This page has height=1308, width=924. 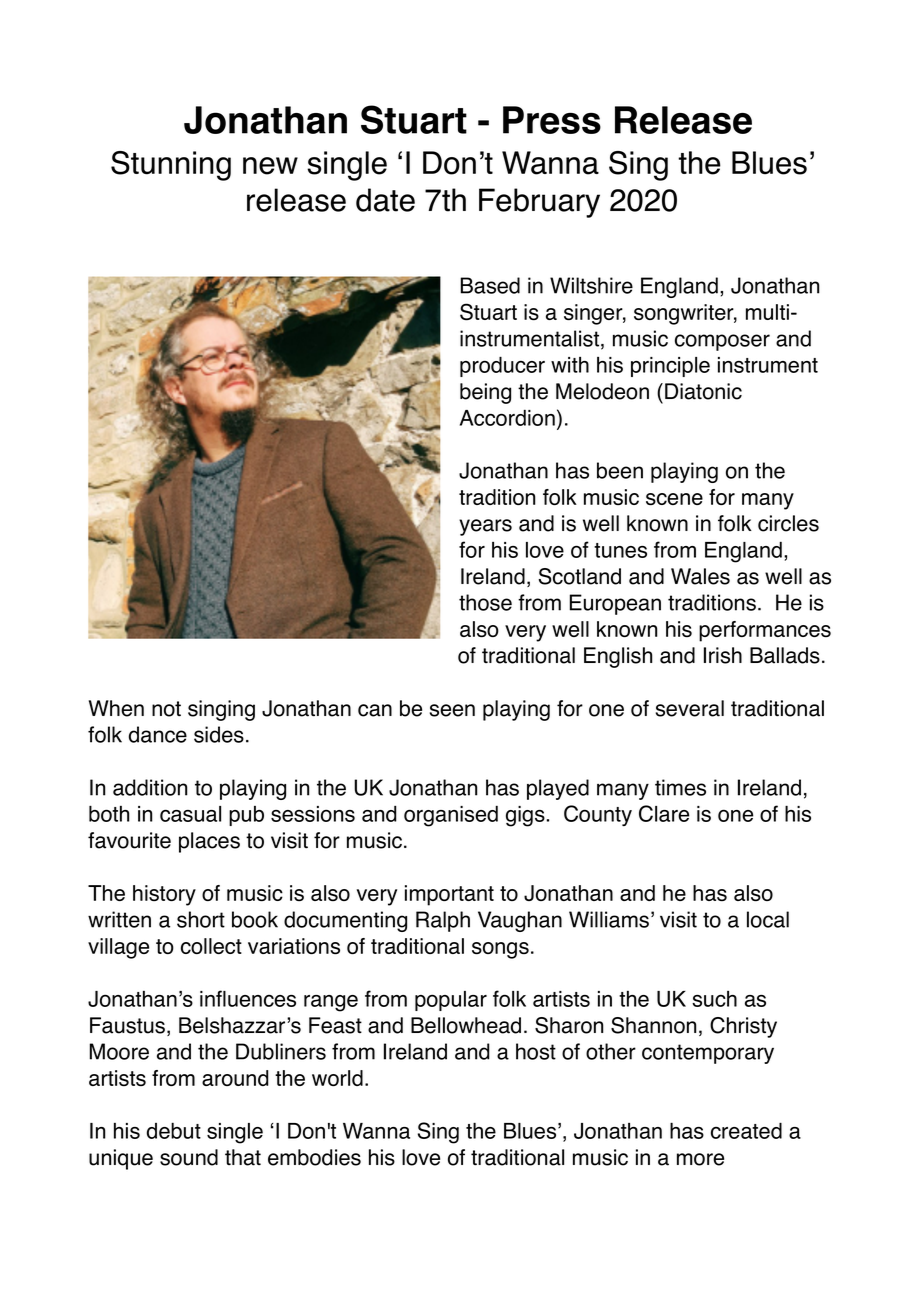 What do you see at coordinates (674, 499) in the page?
I see `scene` at bounding box center [674, 499].
